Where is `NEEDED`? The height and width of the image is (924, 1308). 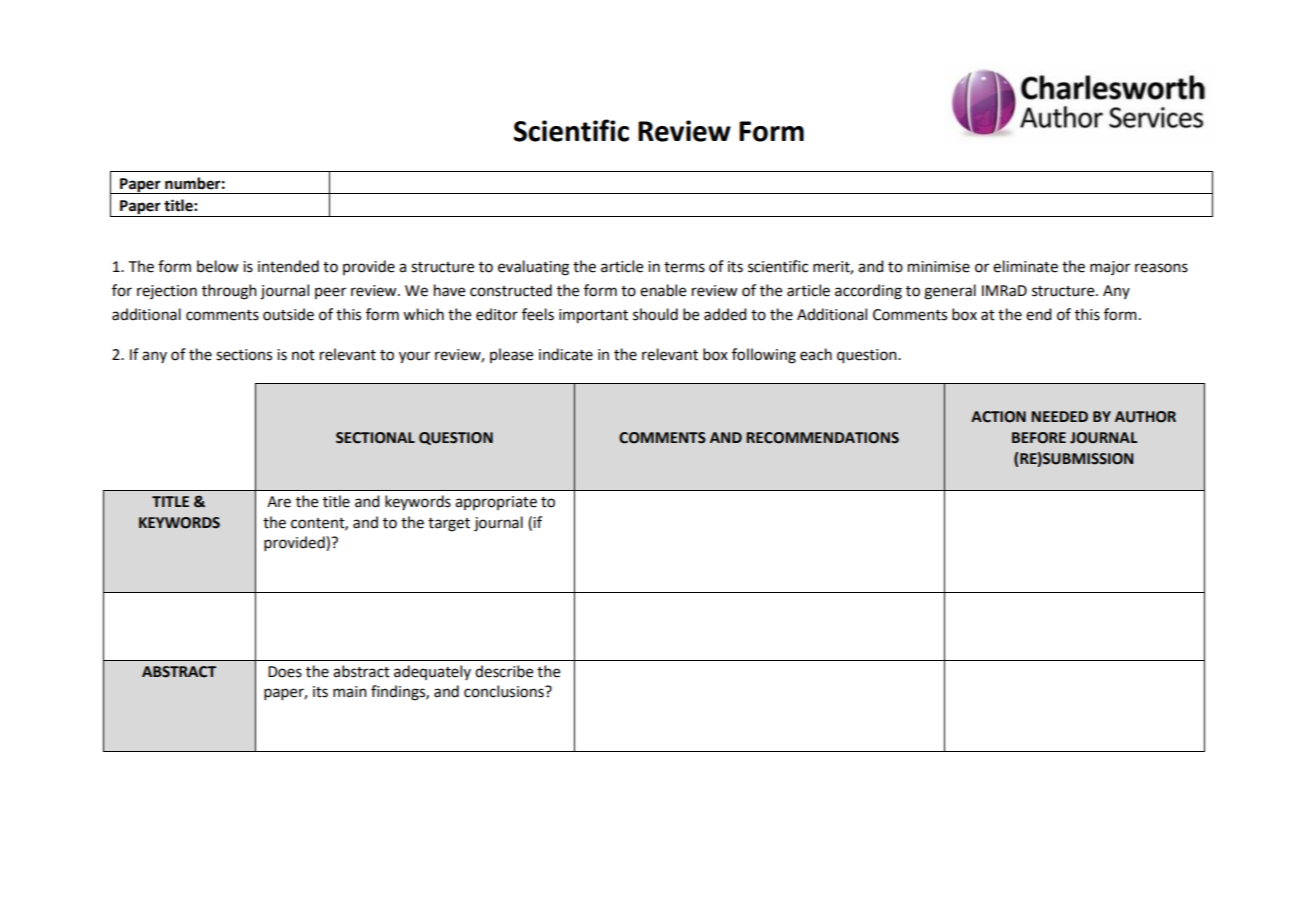
NEEDED is located at coordinates (1059, 416).
